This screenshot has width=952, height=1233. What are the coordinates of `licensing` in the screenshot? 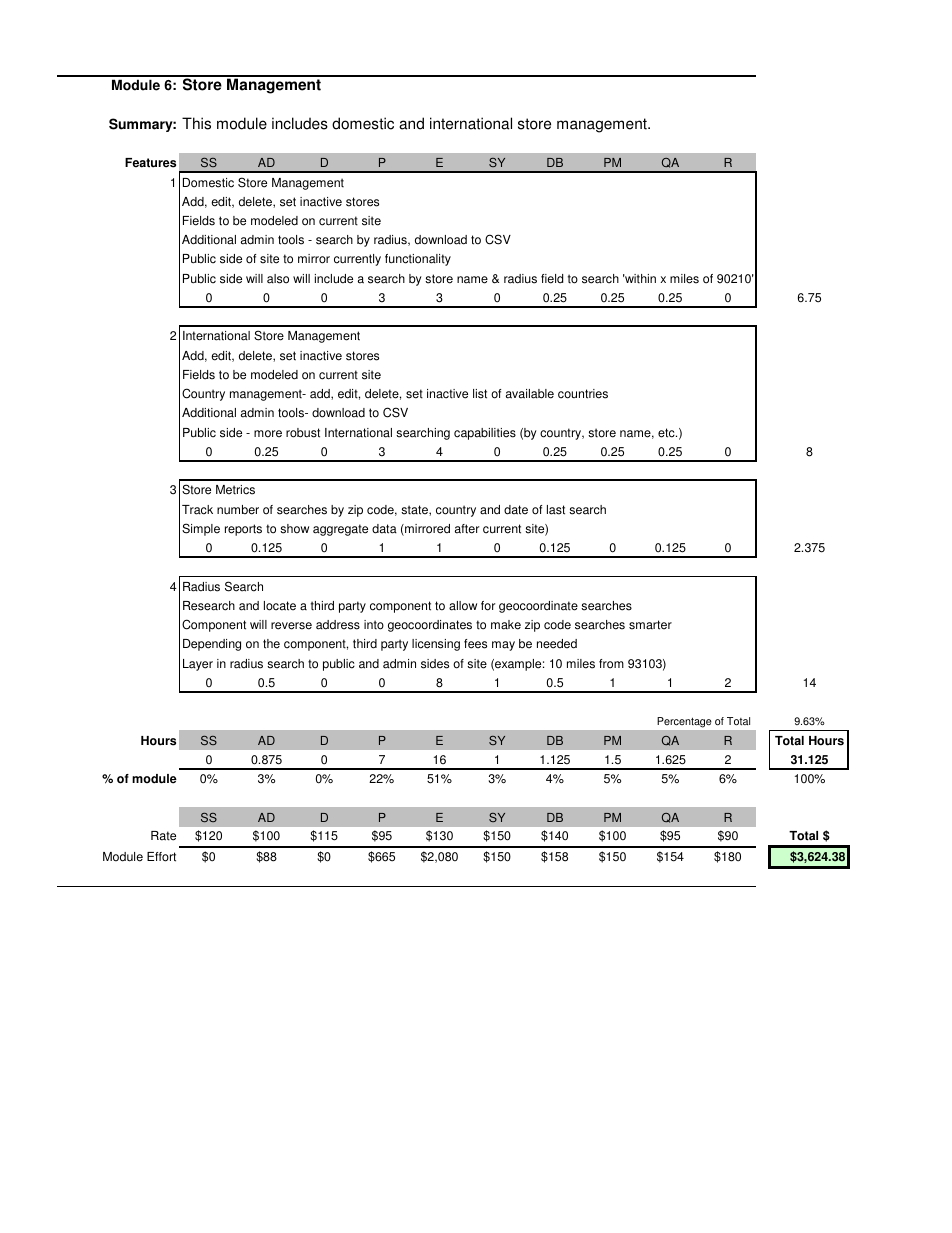 It's located at (436, 645).
